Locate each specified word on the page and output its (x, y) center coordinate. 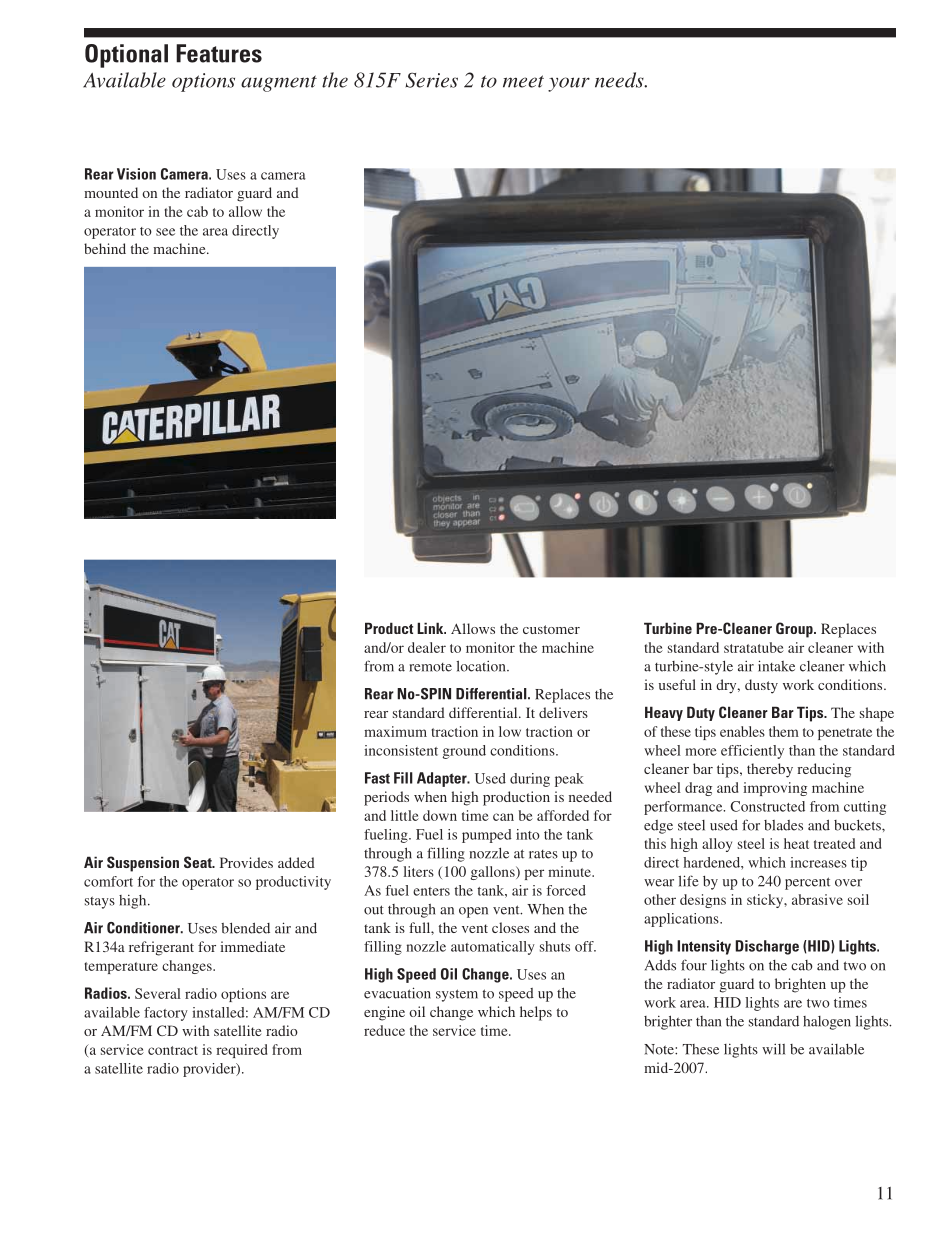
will (773, 1049)
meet (523, 81)
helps (536, 1013)
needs (620, 80)
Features (219, 53)
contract (173, 1050)
